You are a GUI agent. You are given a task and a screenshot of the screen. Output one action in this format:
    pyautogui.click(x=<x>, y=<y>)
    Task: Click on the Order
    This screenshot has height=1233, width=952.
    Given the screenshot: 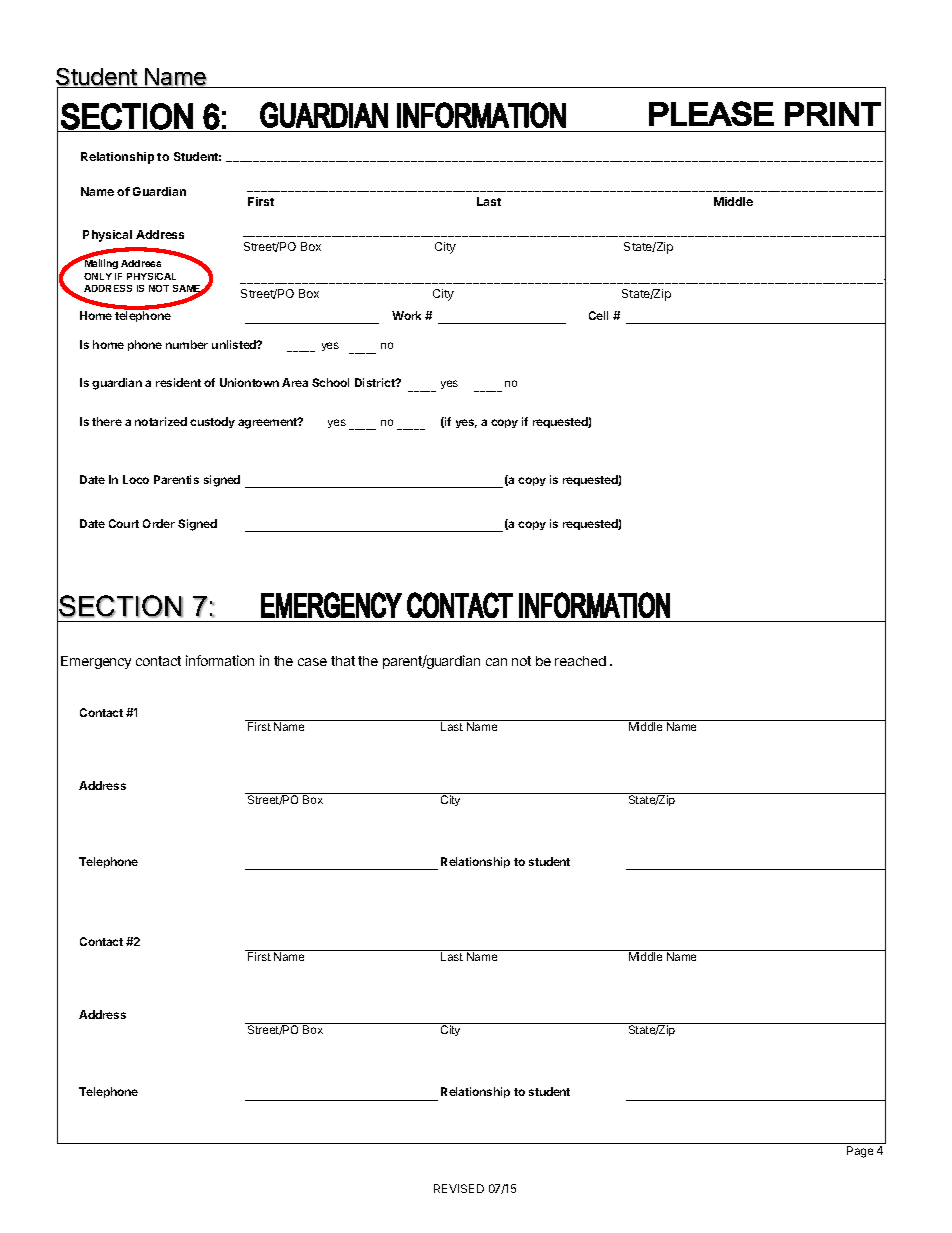 What is the action you would take?
    pyautogui.click(x=159, y=523)
